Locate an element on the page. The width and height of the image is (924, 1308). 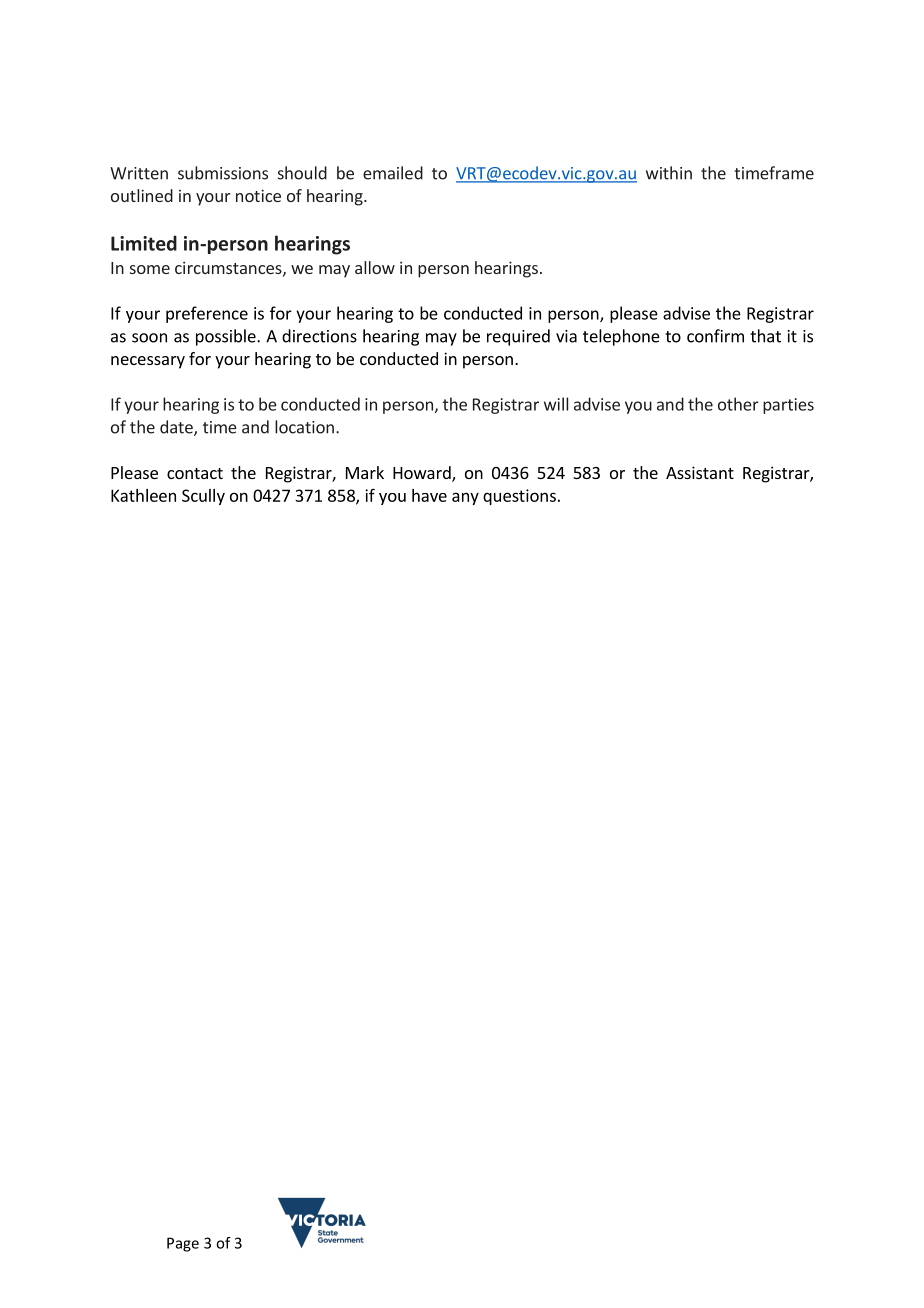
Scully is located at coordinates (203, 497).
